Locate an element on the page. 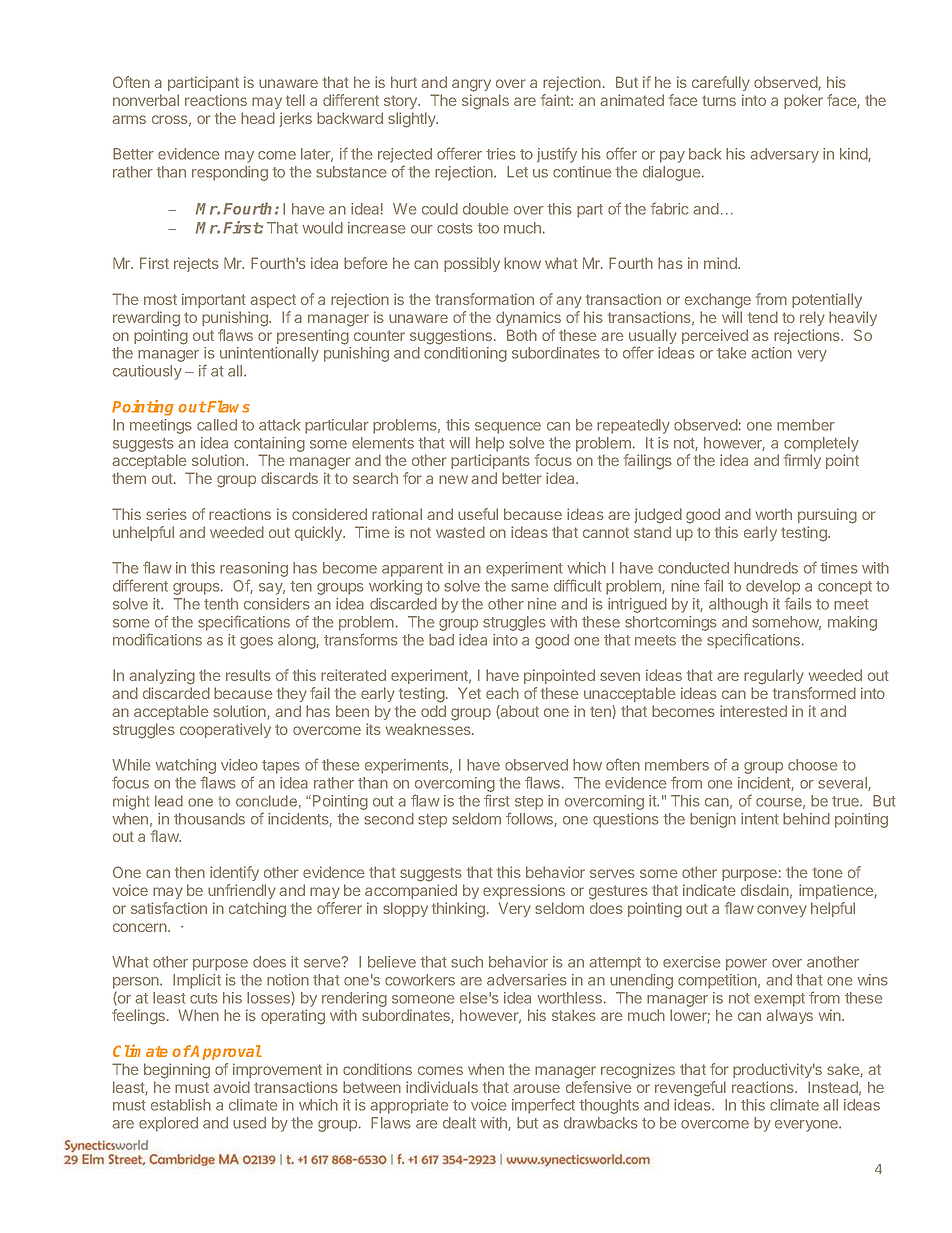  head is located at coordinates (258, 118).
